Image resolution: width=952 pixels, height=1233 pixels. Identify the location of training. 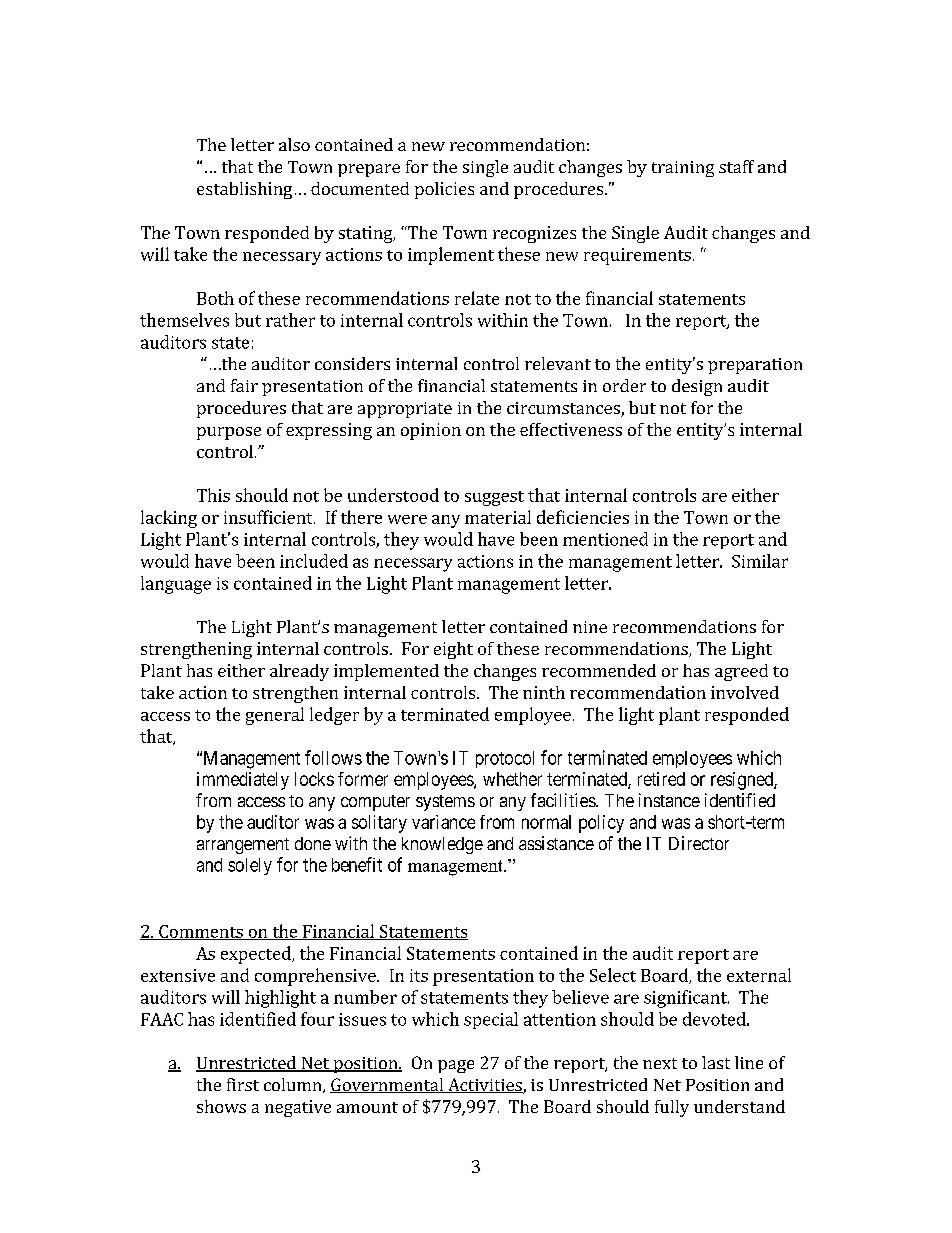
(683, 169).
